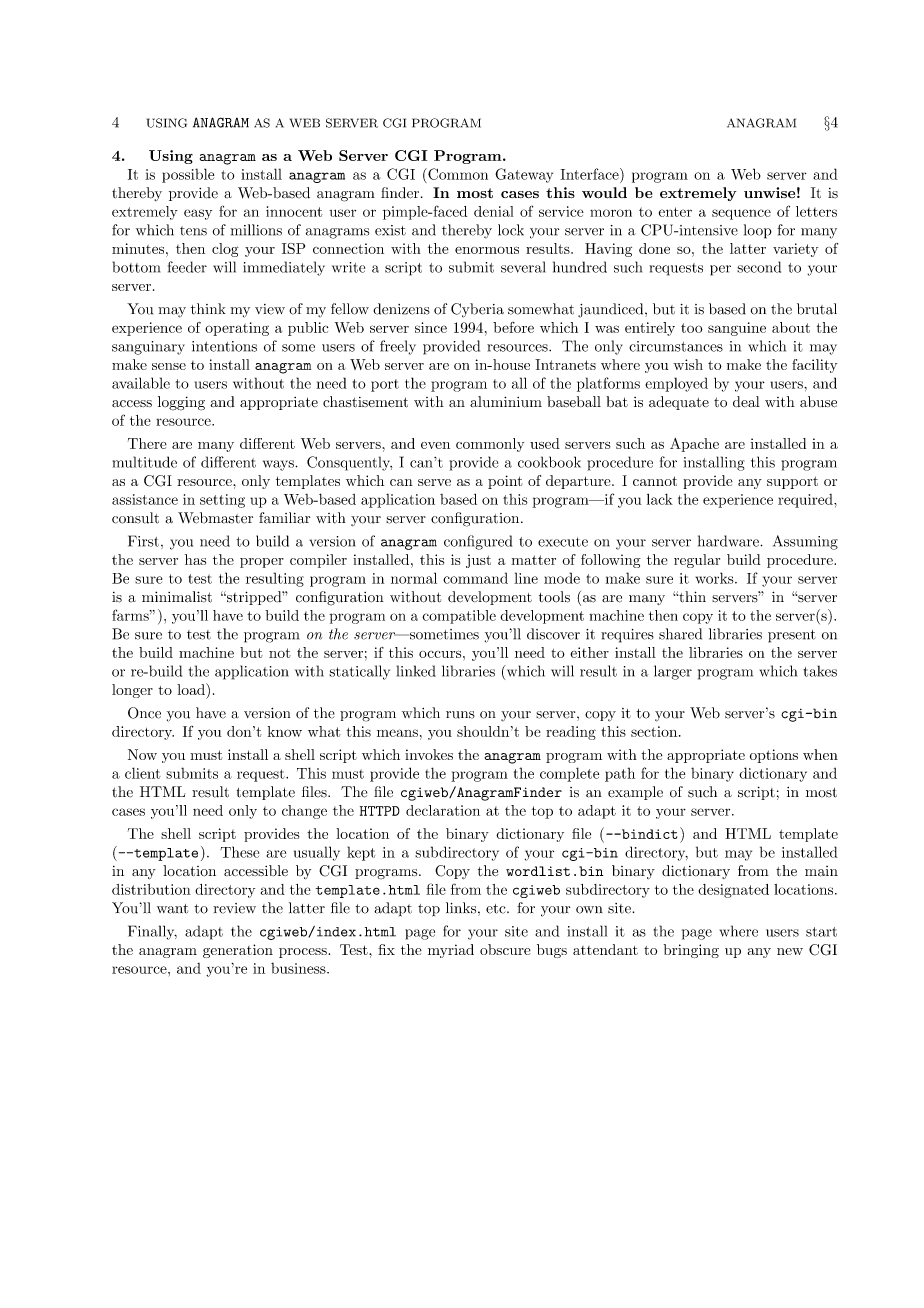 The image size is (924, 1308). I want to click on sequence, so click(741, 214).
